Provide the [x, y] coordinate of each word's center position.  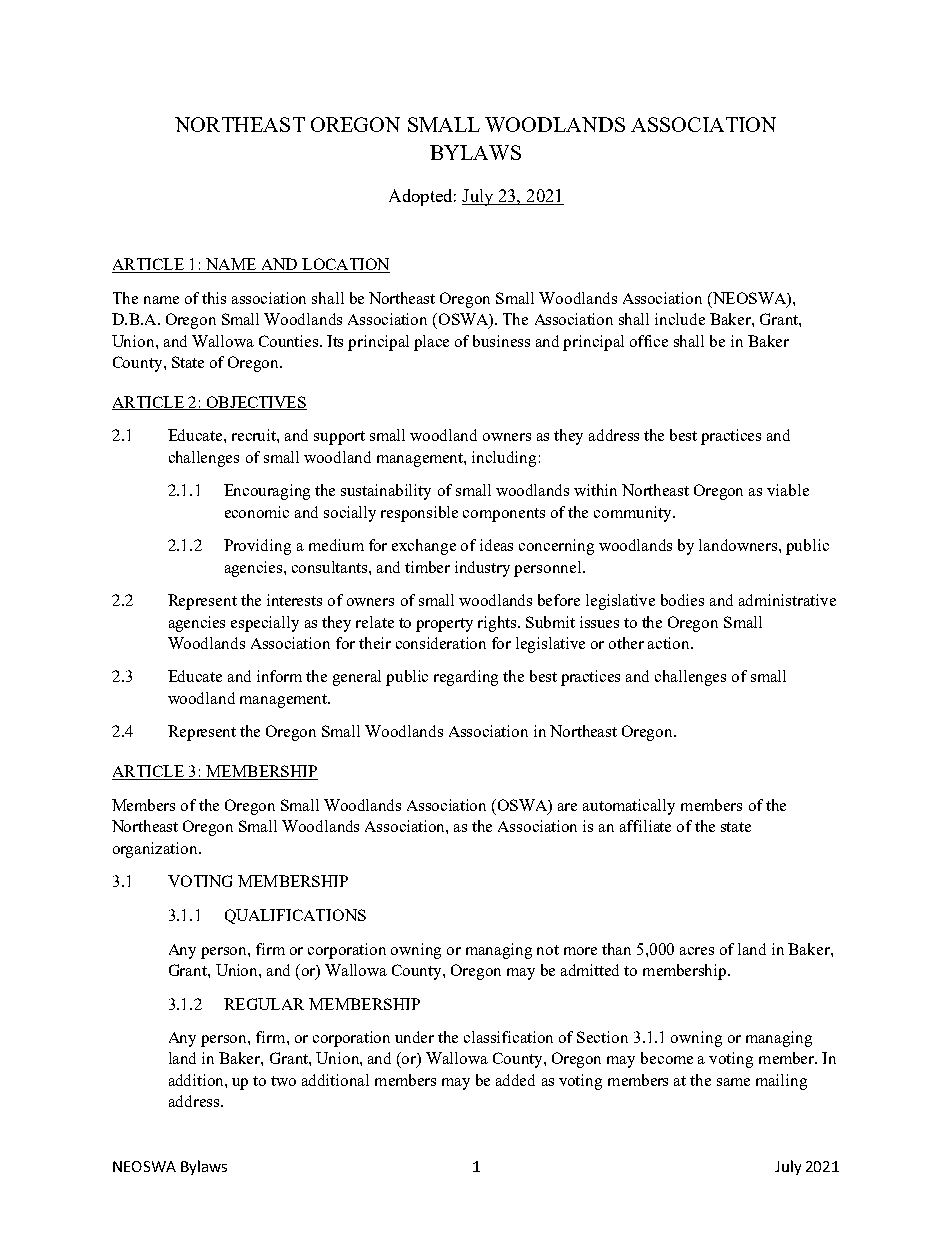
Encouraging [267, 492]
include [680, 319]
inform [279, 676]
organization [156, 850]
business [501, 341]
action [670, 643]
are [567, 807]
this [214, 298]
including [504, 459]
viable [788, 490]
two [283, 1081]
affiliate [645, 826]
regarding [466, 678]
